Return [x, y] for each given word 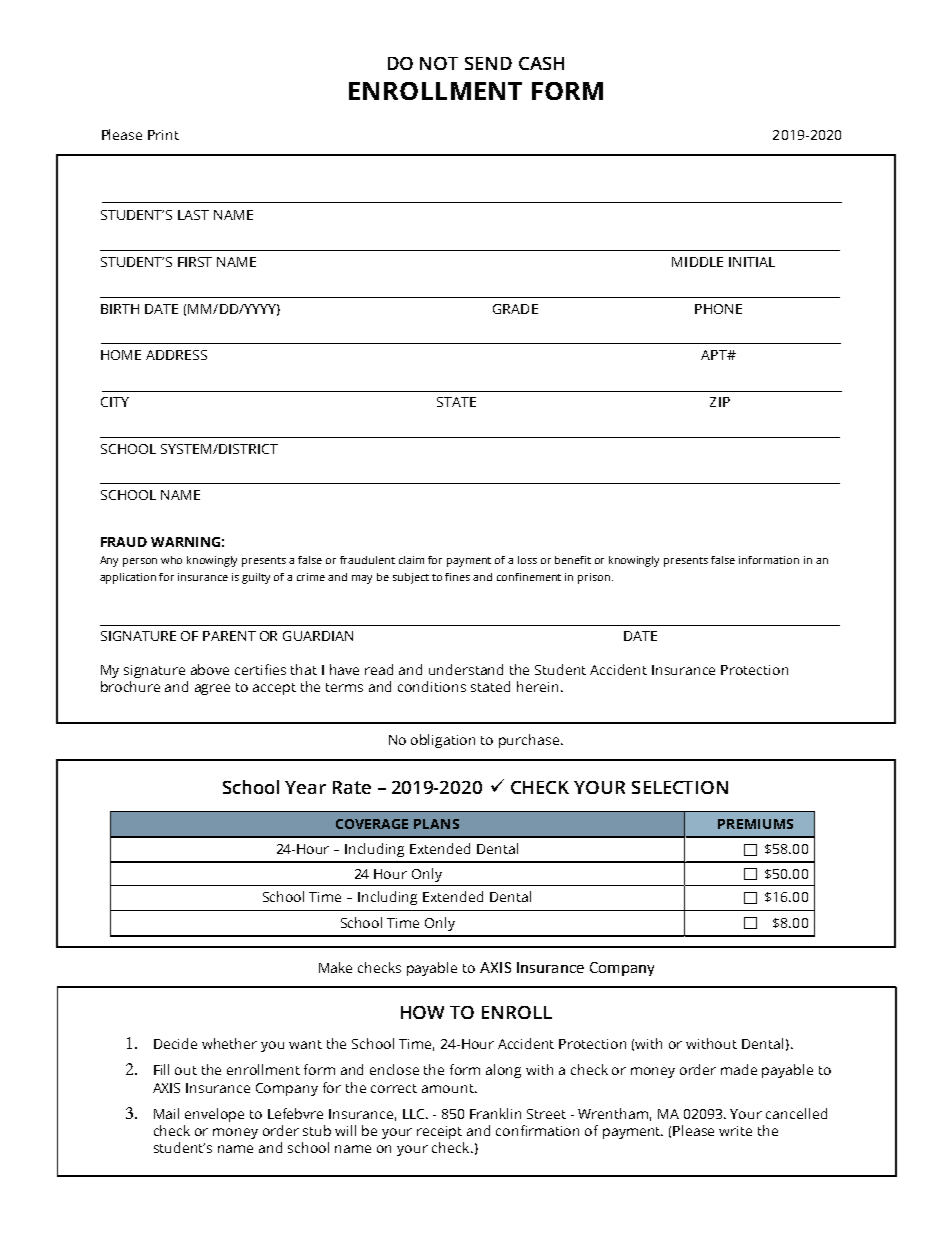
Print [163, 135]
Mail [166, 1113]
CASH [541, 63]
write [735, 1131]
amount [449, 1088]
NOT [439, 63]
